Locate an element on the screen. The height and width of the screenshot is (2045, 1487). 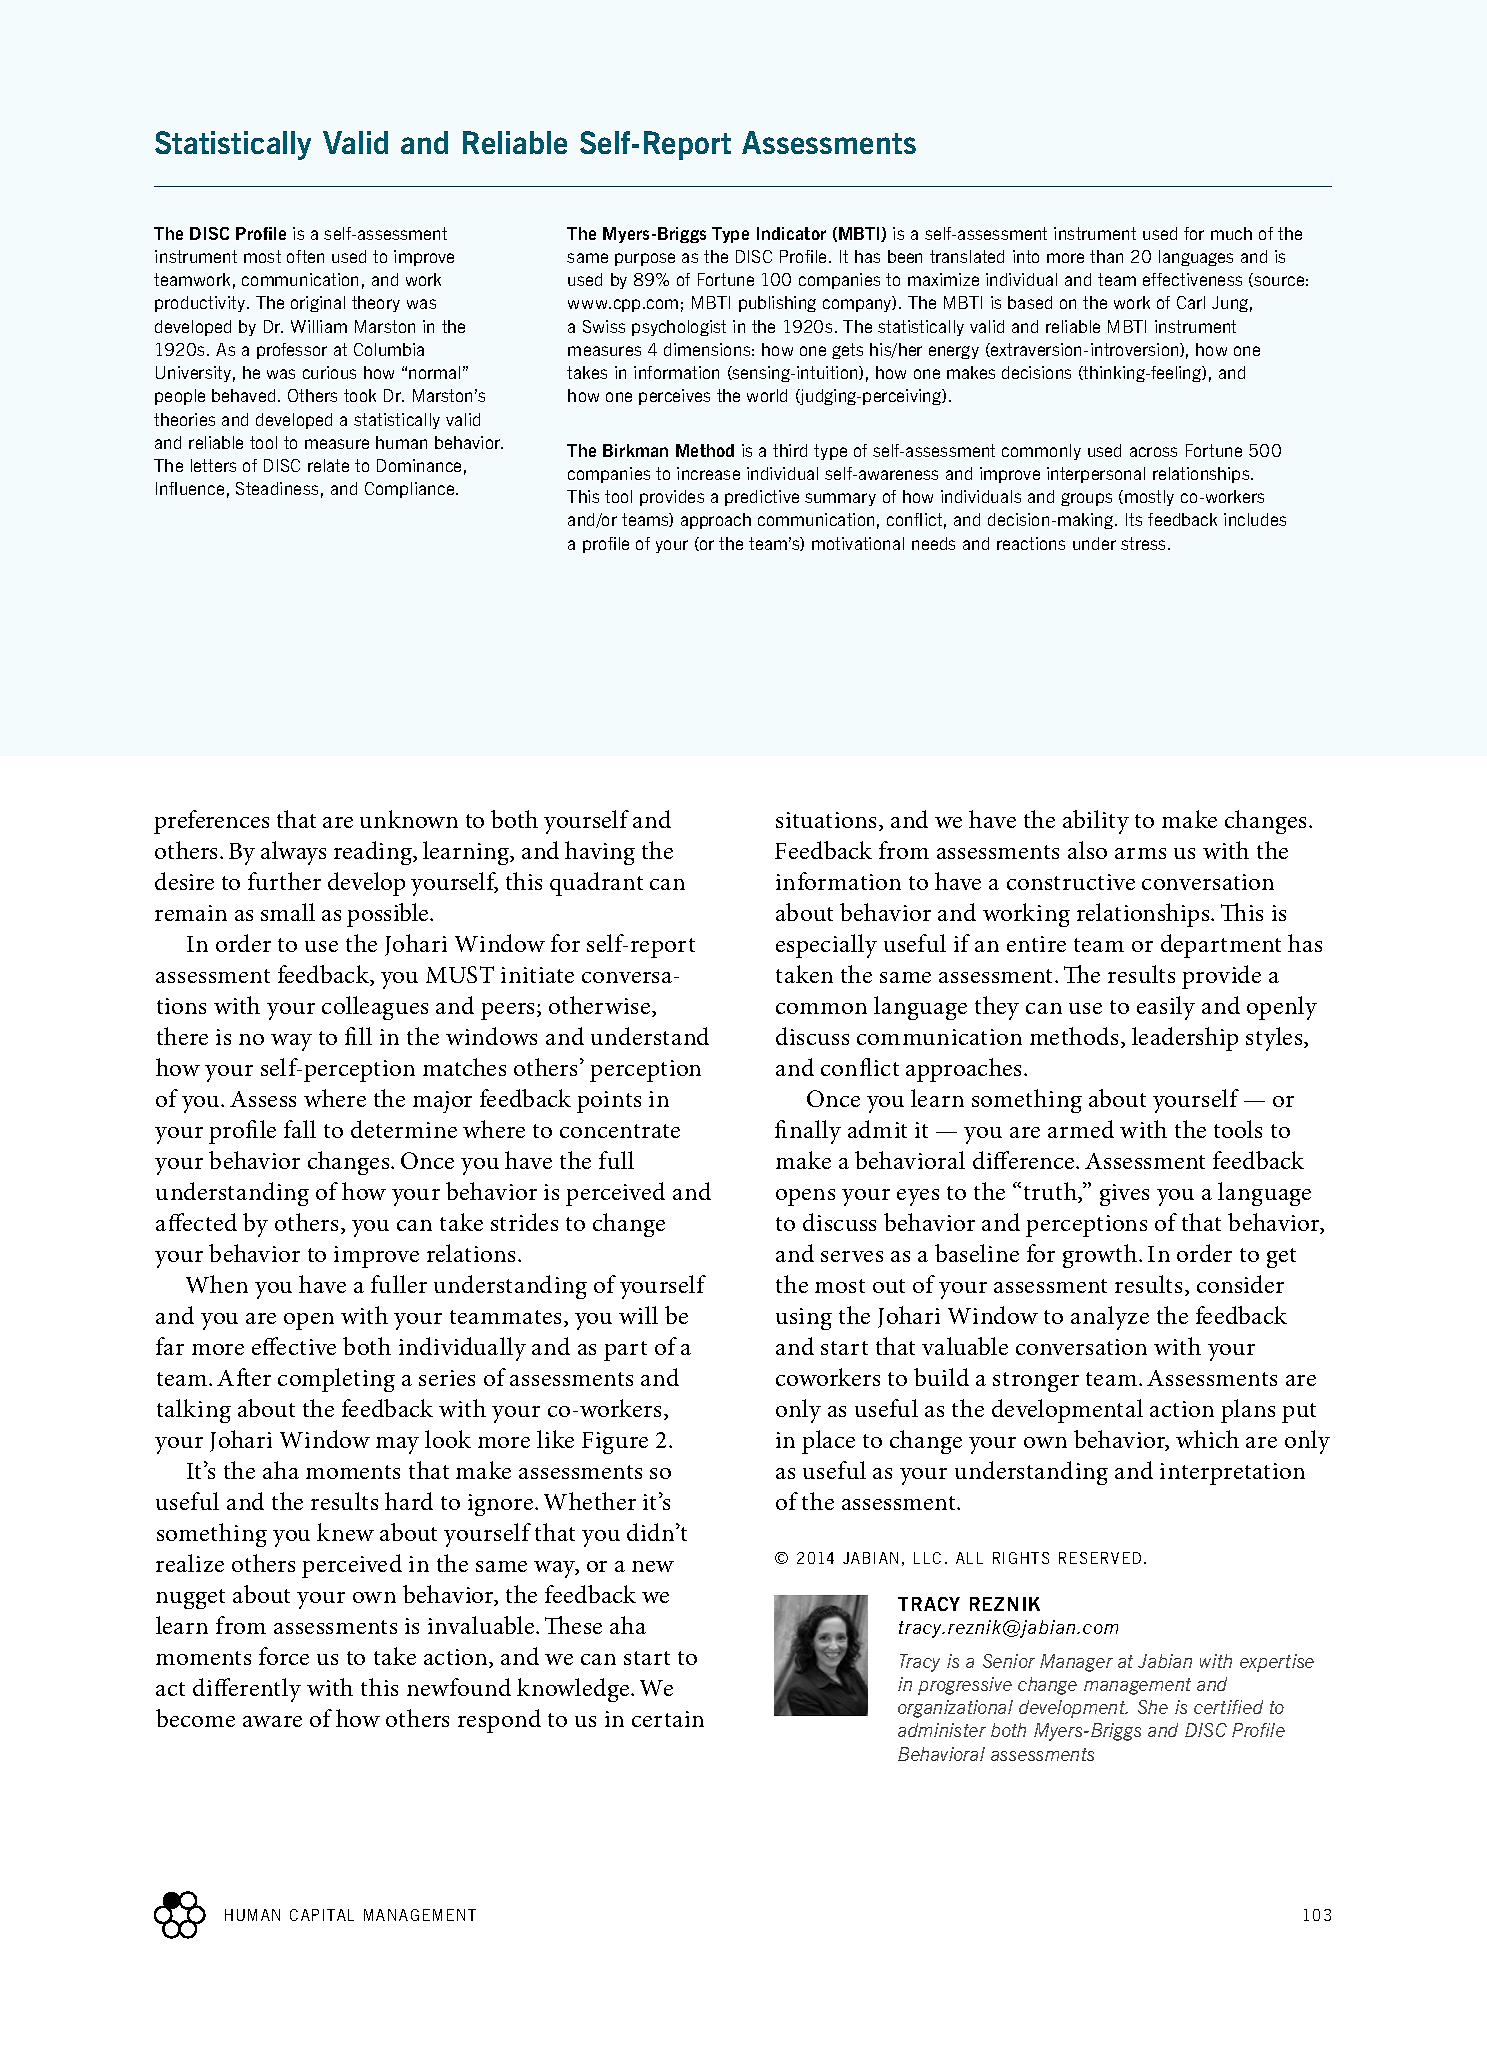
publishing is located at coordinates (777, 304).
